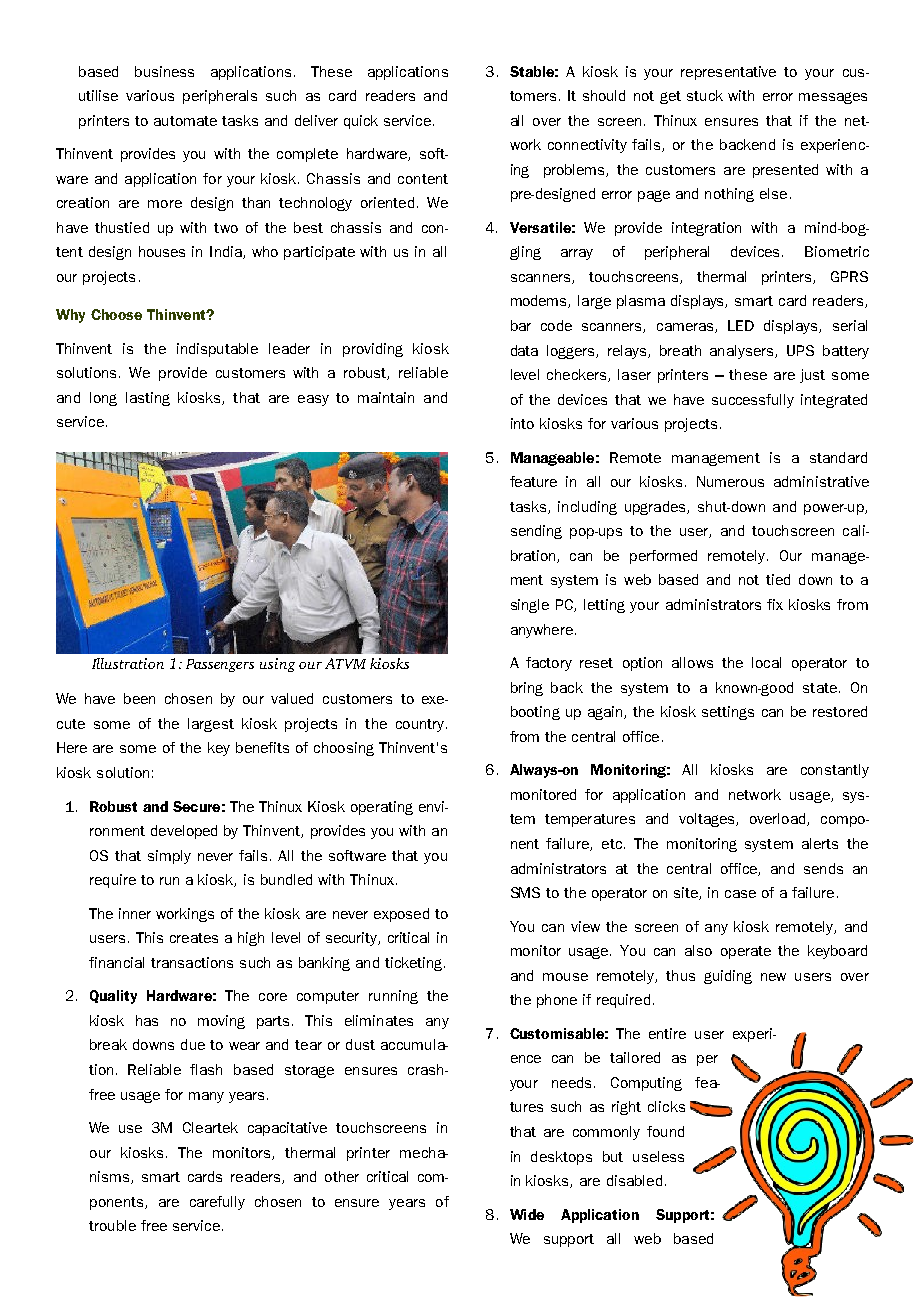 Image resolution: width=924 pixels, height=1308 pixels. What do you see at coordinates (185, 121) in the screenshot?
I see `automate` at bounding box center [185, 121].
